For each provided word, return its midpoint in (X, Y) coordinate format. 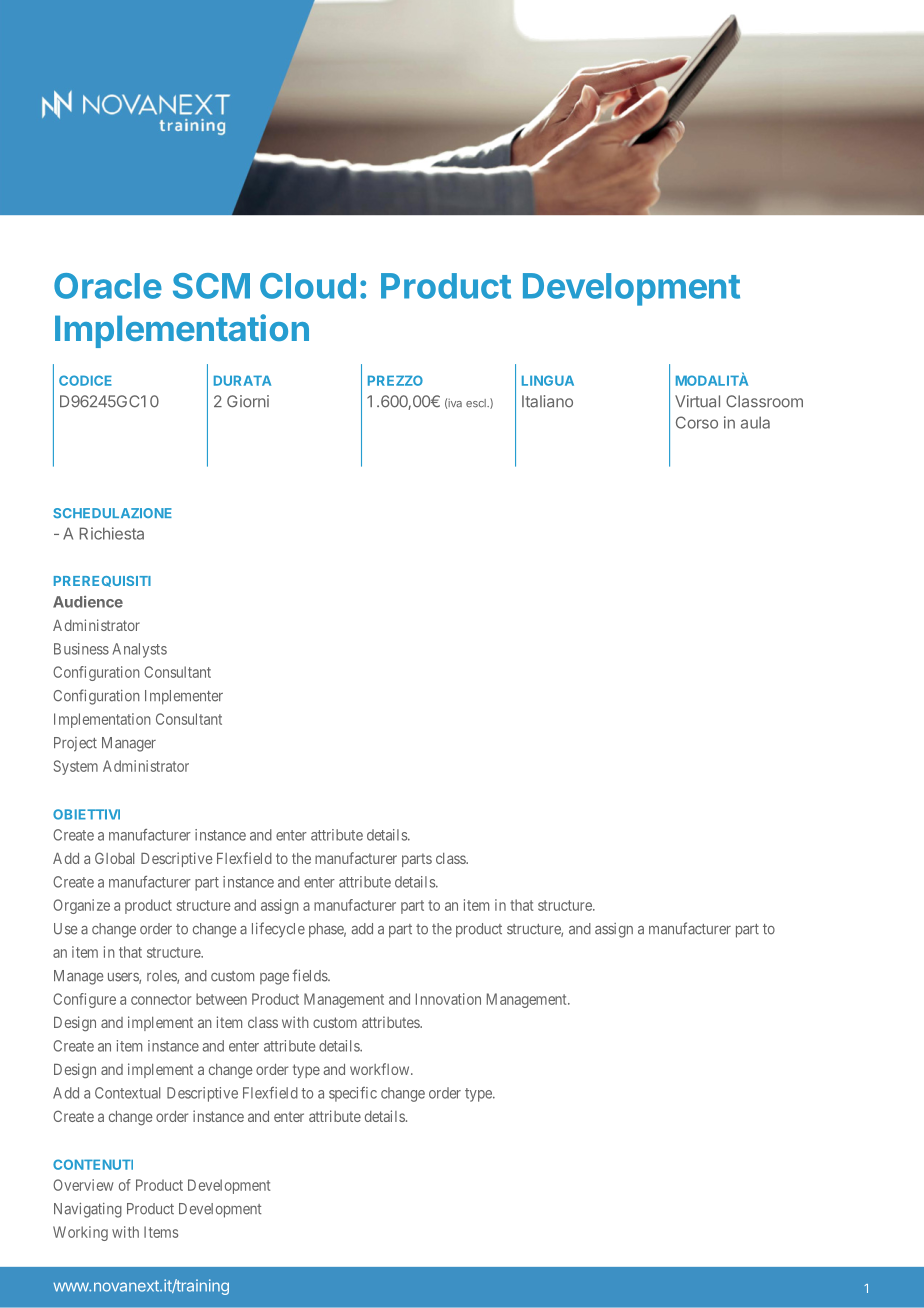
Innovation (448, 999)
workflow (381, 1069)
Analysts (139, 650)
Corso (697, 422)
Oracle (108, 286)
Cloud (308, 286)
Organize (81, 906)
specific (353, 1094)
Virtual (697, 401)
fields (310, 975)
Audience (88, 602)
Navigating (88, 1210)
